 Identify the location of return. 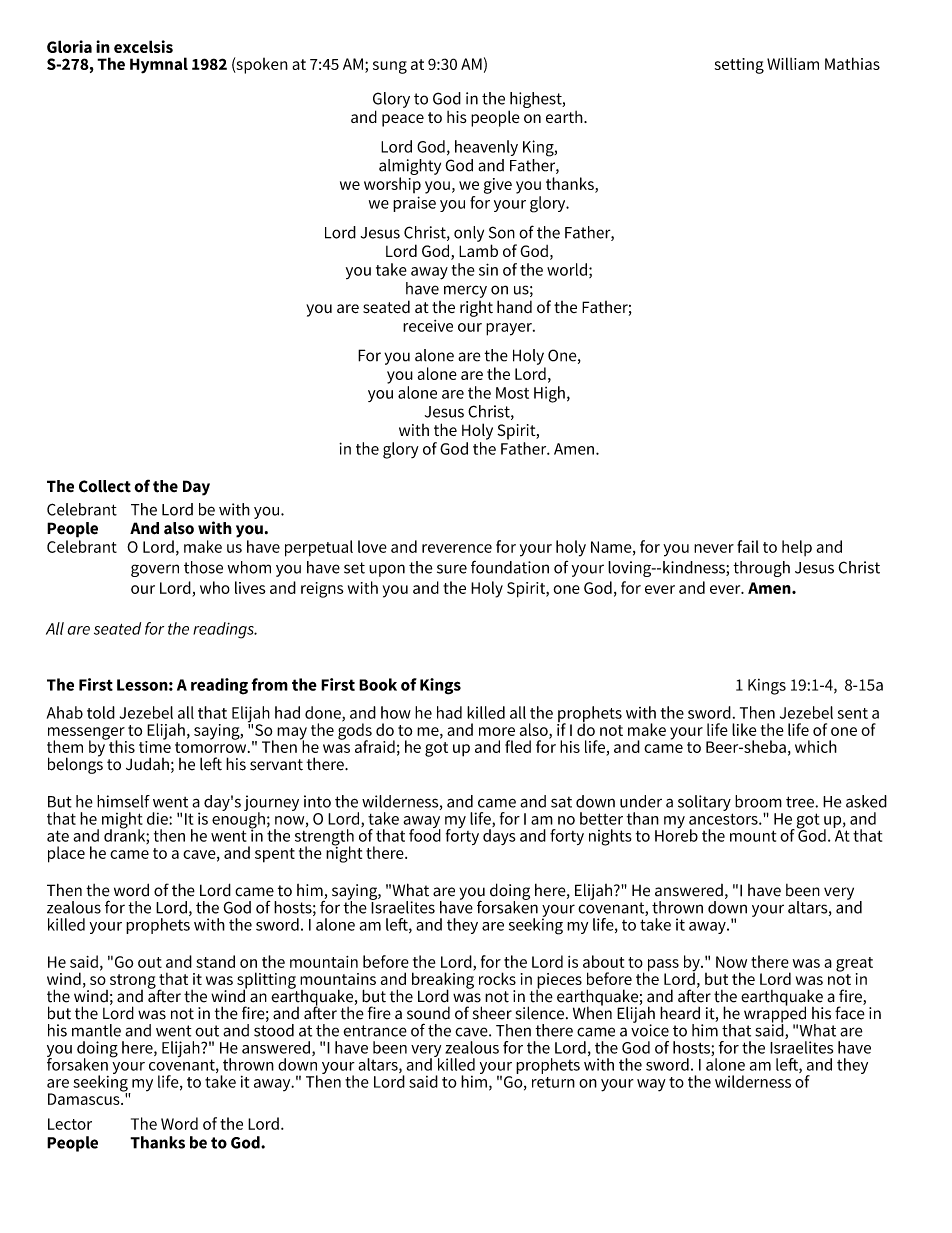
(553, 1082).
